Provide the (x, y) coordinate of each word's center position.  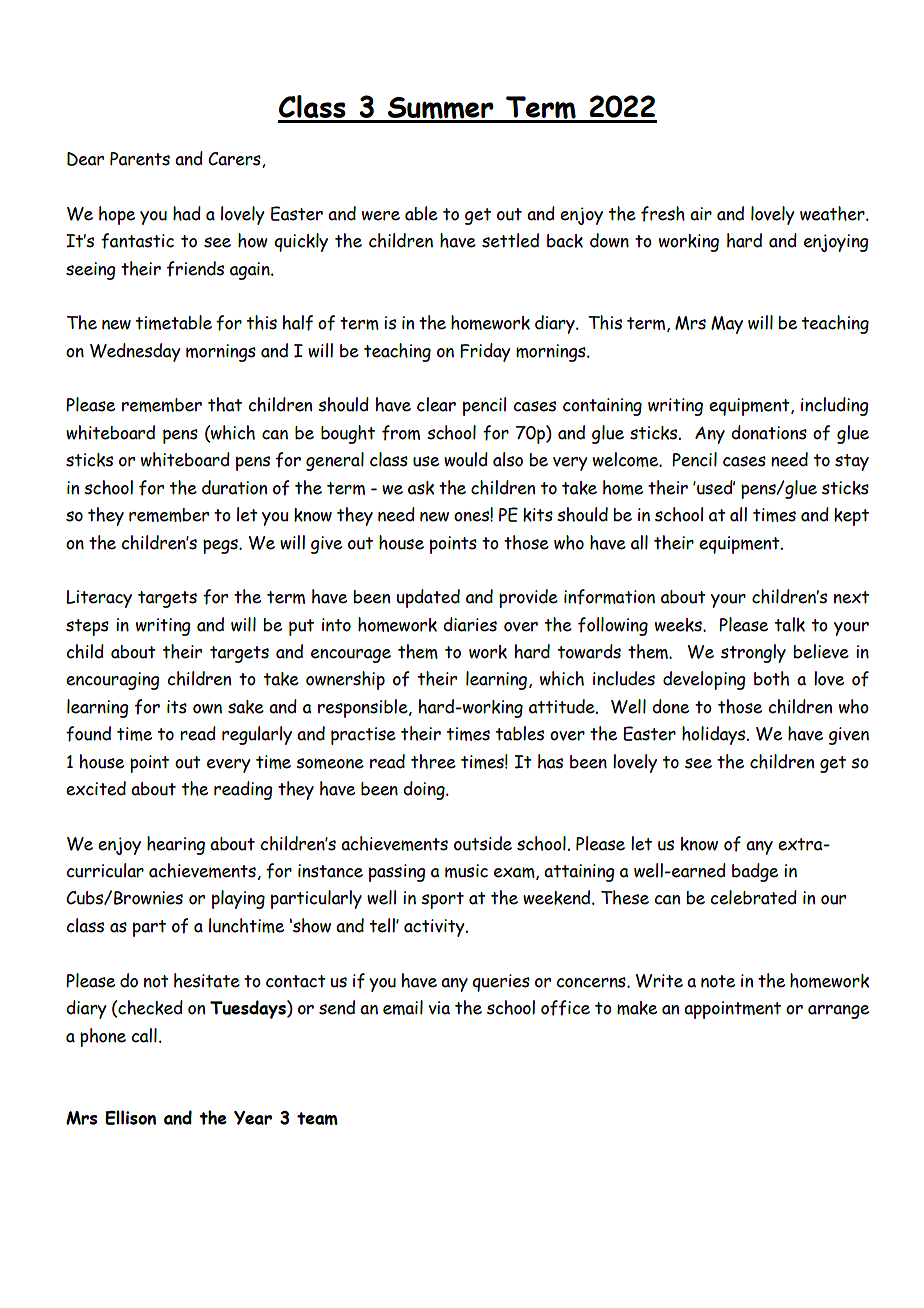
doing (425, 790)
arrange (838, 1012)
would (466, 459)
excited (96, 788)
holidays (715, 735)
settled (510, 240)
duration (234, 487)
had (187, 213)
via (439, 1008)
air (701, 214)
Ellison (130, 1117)
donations (769, 432)
